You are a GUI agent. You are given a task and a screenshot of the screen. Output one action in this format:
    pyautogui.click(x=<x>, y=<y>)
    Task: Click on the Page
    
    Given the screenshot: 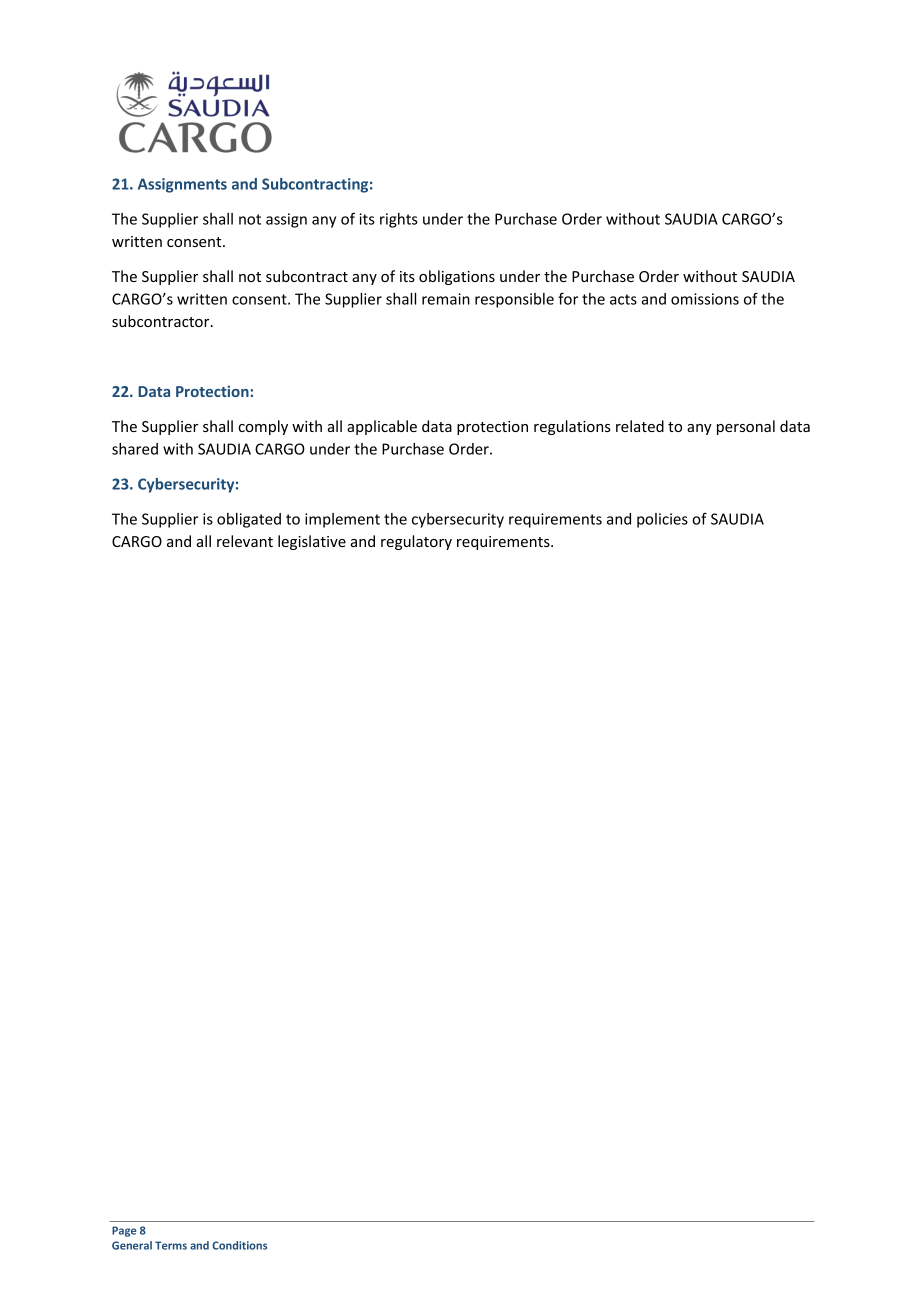 What is the action you would take?
    pyautogui.click(x=124, y=1231)
